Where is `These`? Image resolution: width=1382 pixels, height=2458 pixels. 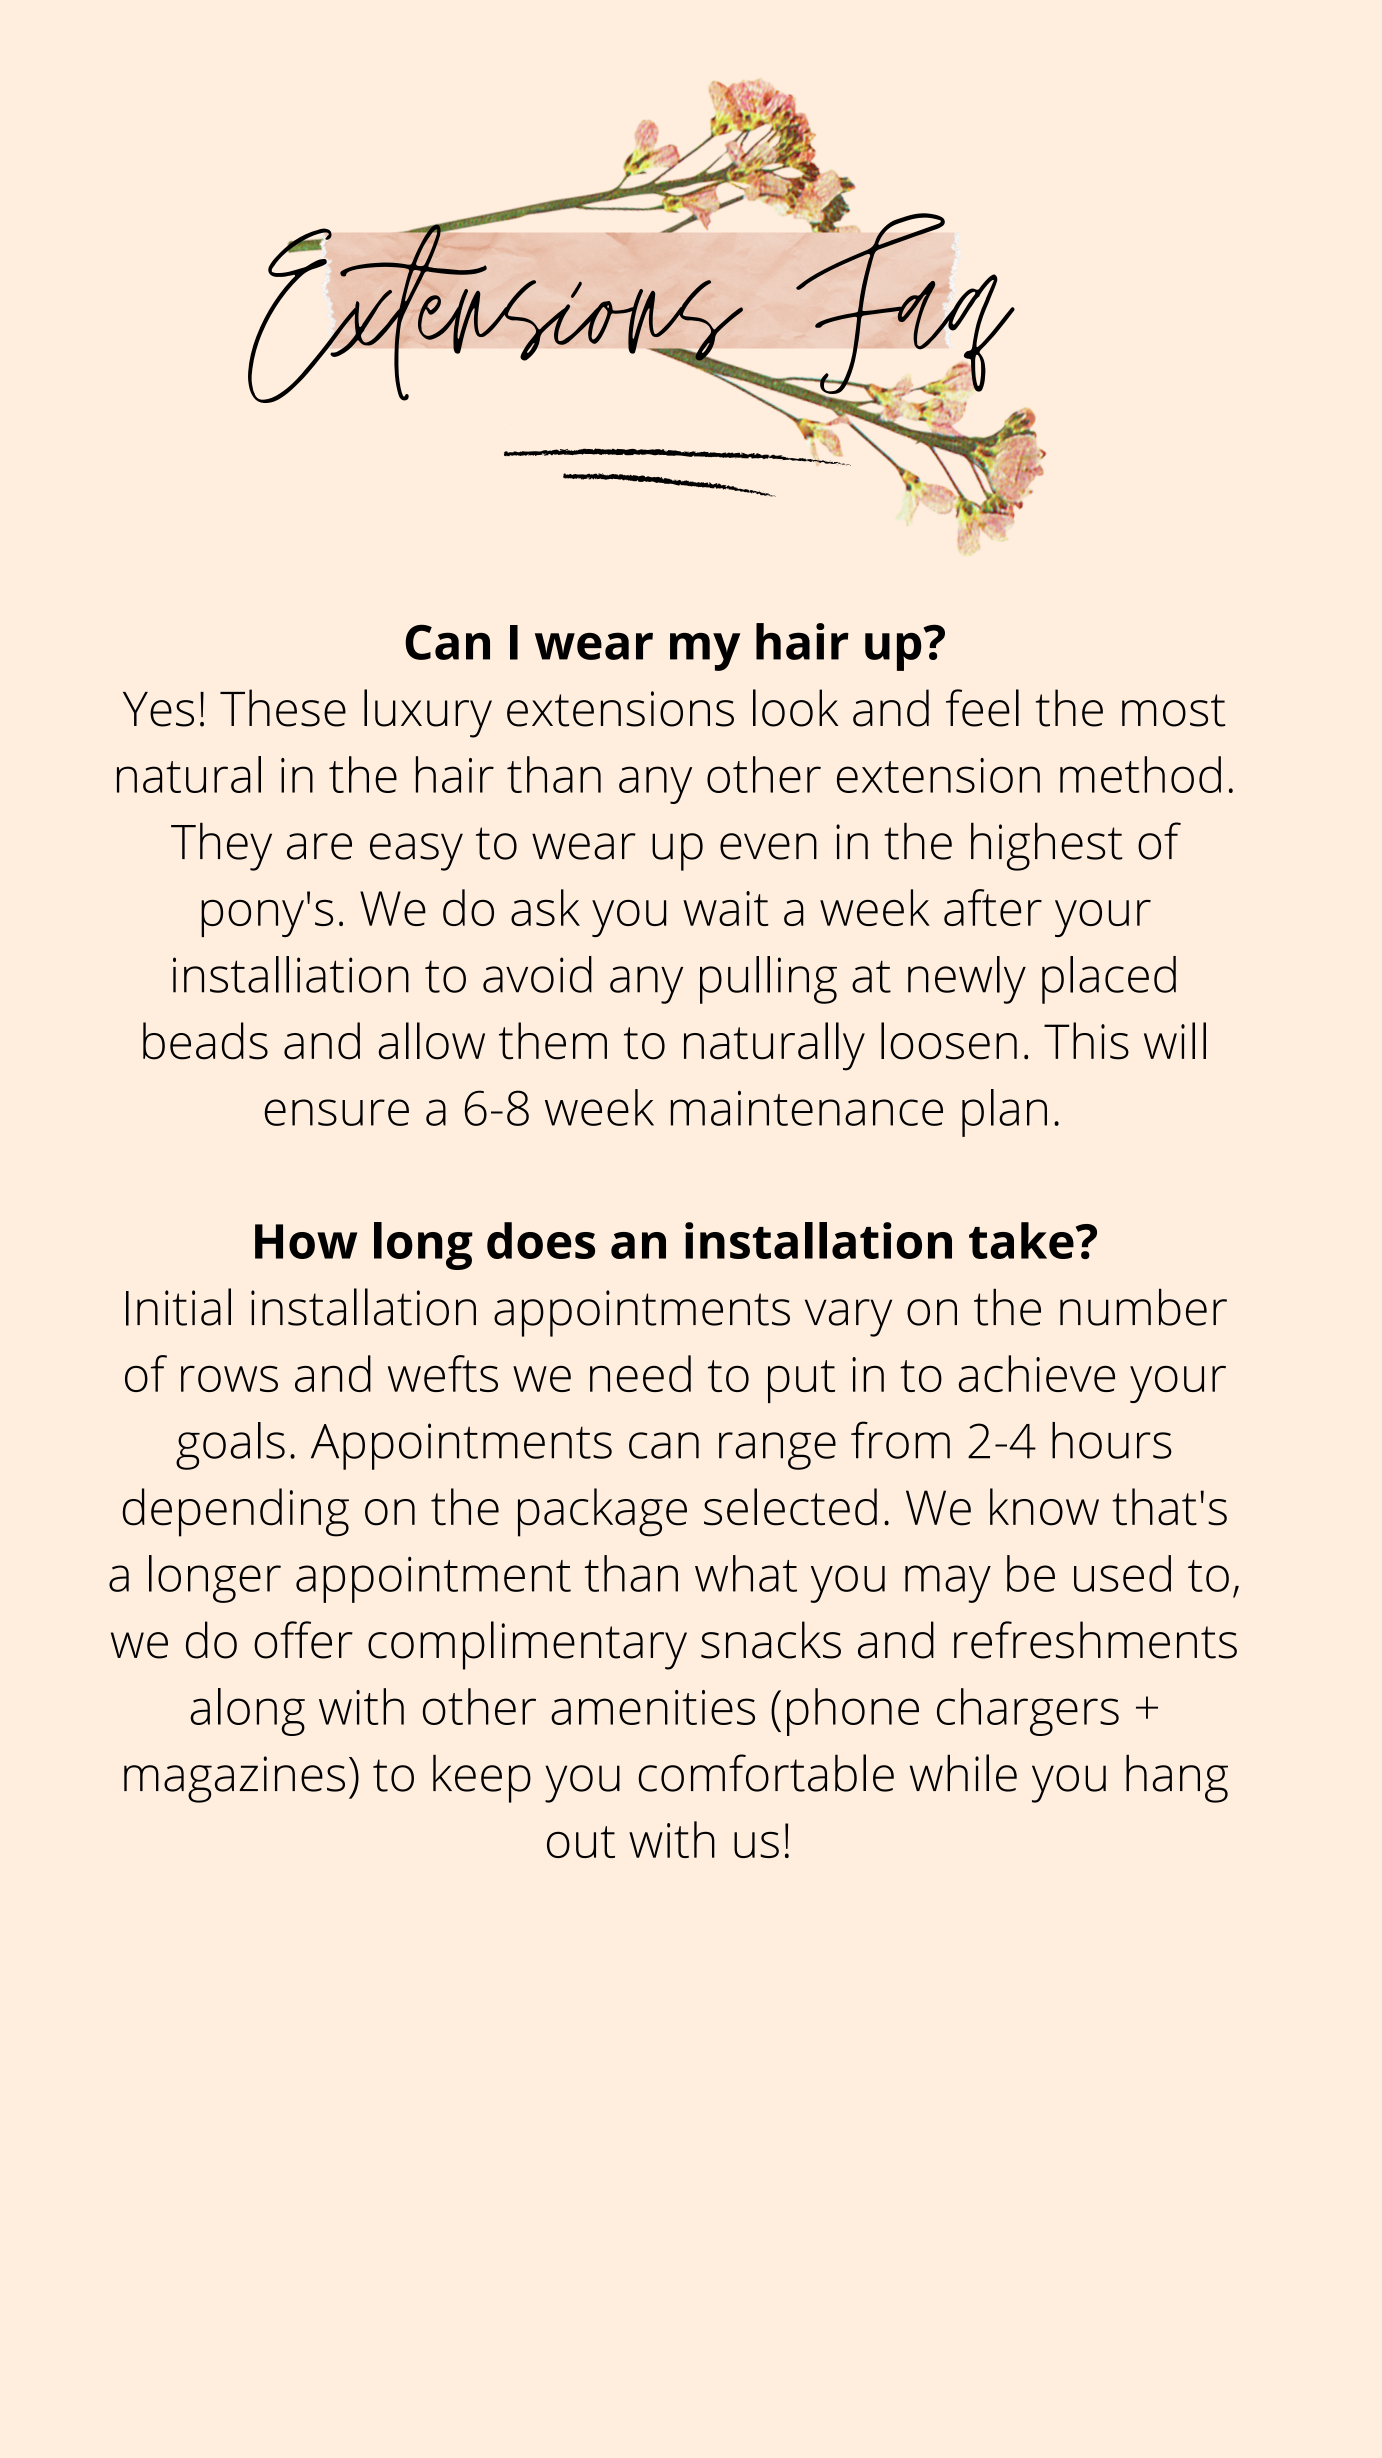
These is located at coordinates (283, 708).
